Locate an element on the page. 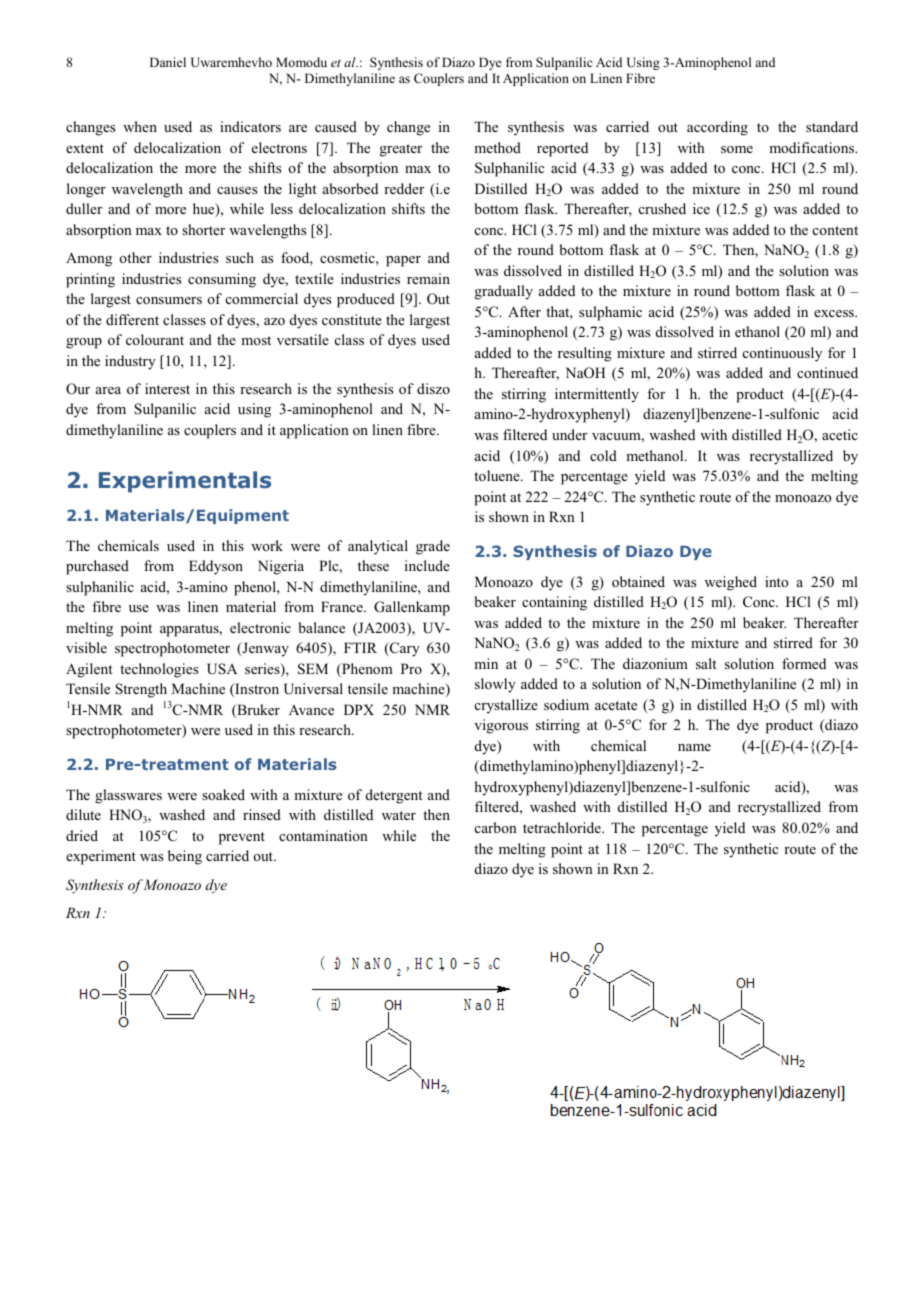 The width and height of the image is (924, 1308). interest is located at coordinates (167, 388).
